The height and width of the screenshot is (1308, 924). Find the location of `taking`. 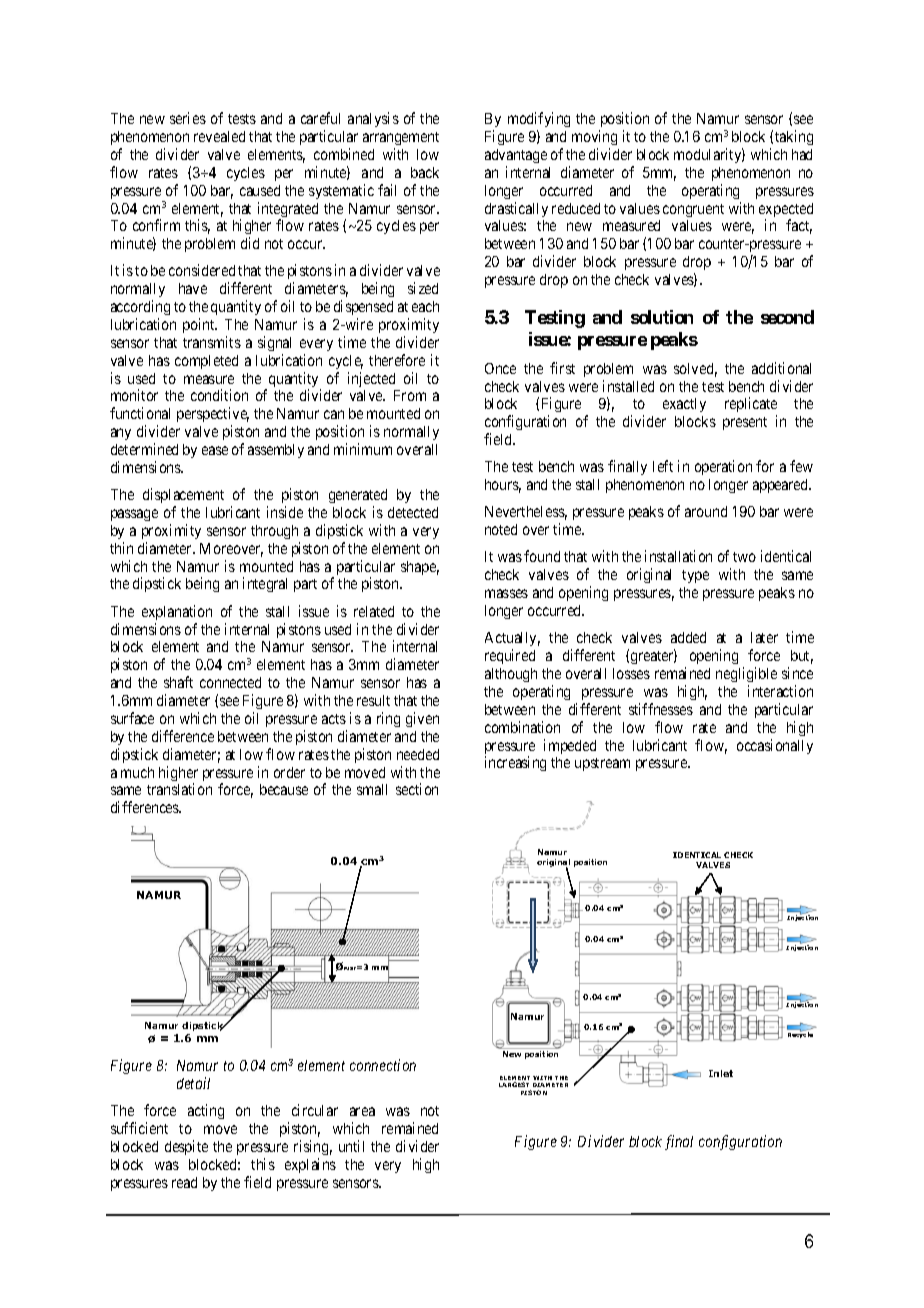

taking is located at coordinates (794, 137).
